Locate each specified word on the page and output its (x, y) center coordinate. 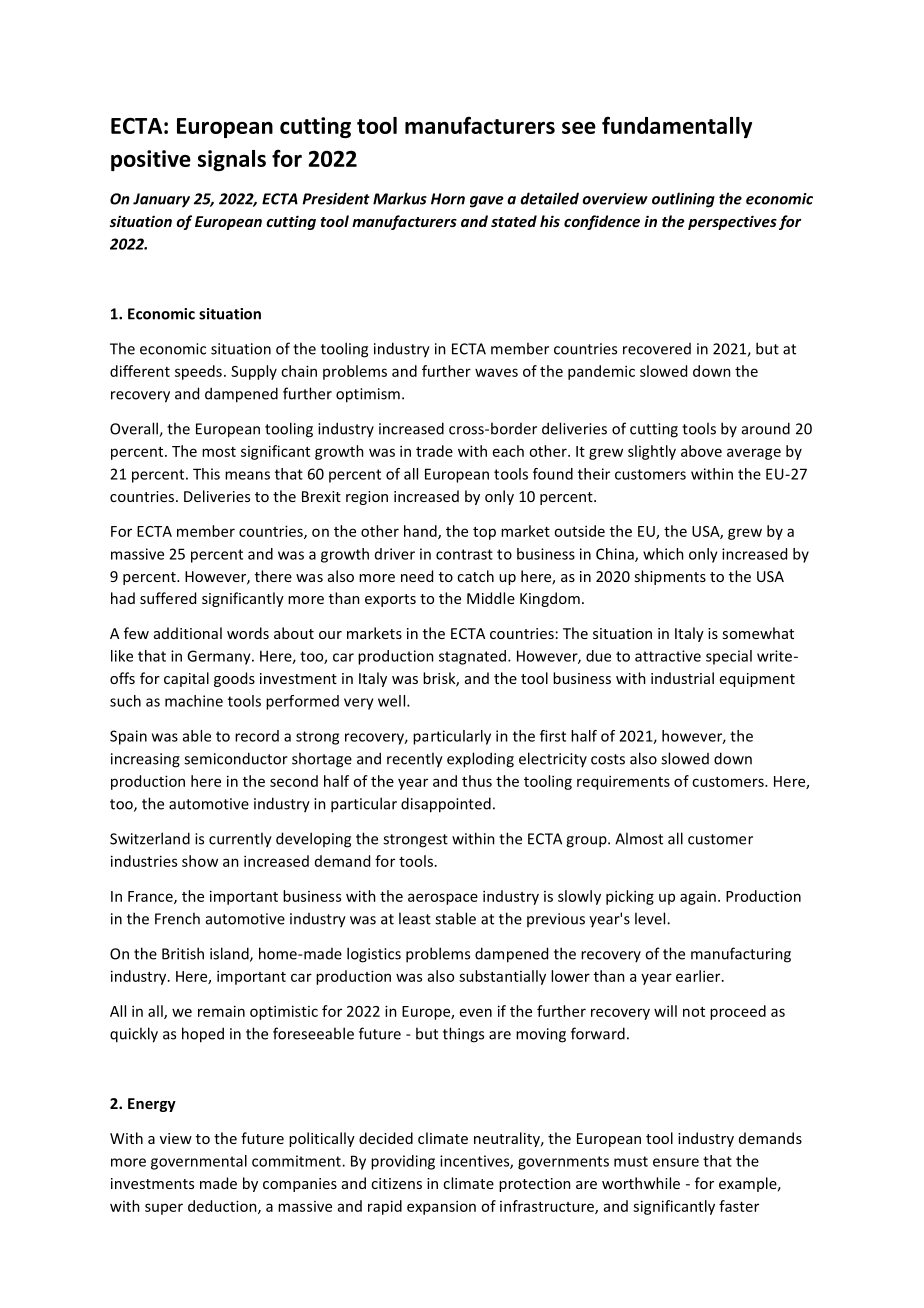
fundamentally (677, 127)
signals (232, 160)
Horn (448, 199)
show (200, 861)
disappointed (446, 805)
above (701, 451)
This (206, 474)
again (698, 897)
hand (421, 532)
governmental (199, 1162)
